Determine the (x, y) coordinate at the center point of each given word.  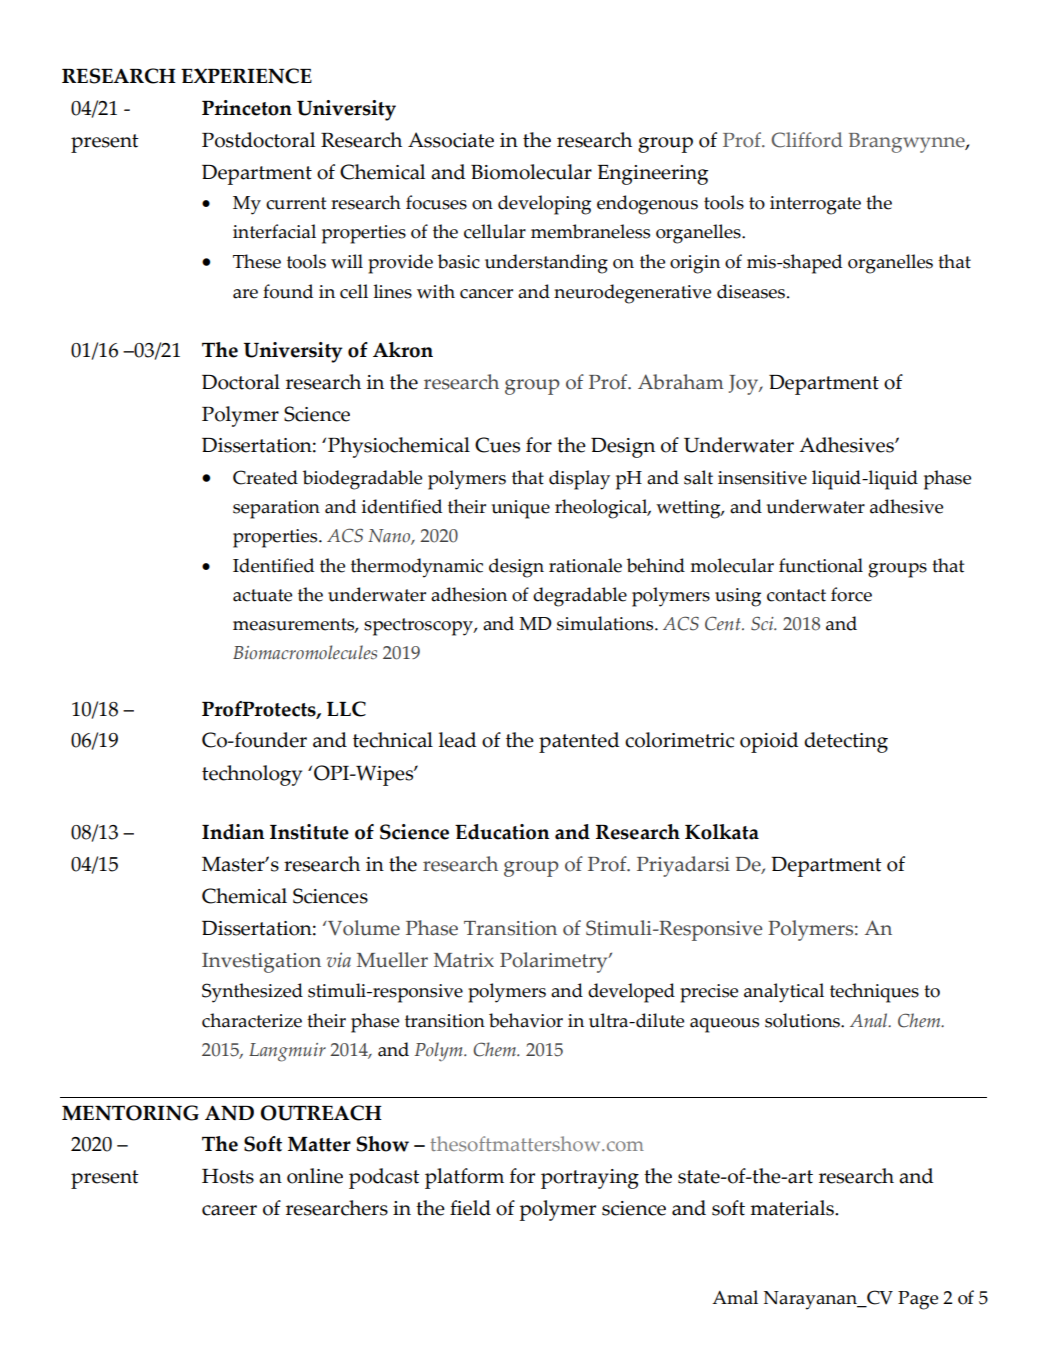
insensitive (762, 478)
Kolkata (722, 832)
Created (265, 477)
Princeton (247, 108)
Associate (451, 140)
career (229, 1210)
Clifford (807, 140)
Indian (233, 832)
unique (520, 509)
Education (502, 832)
